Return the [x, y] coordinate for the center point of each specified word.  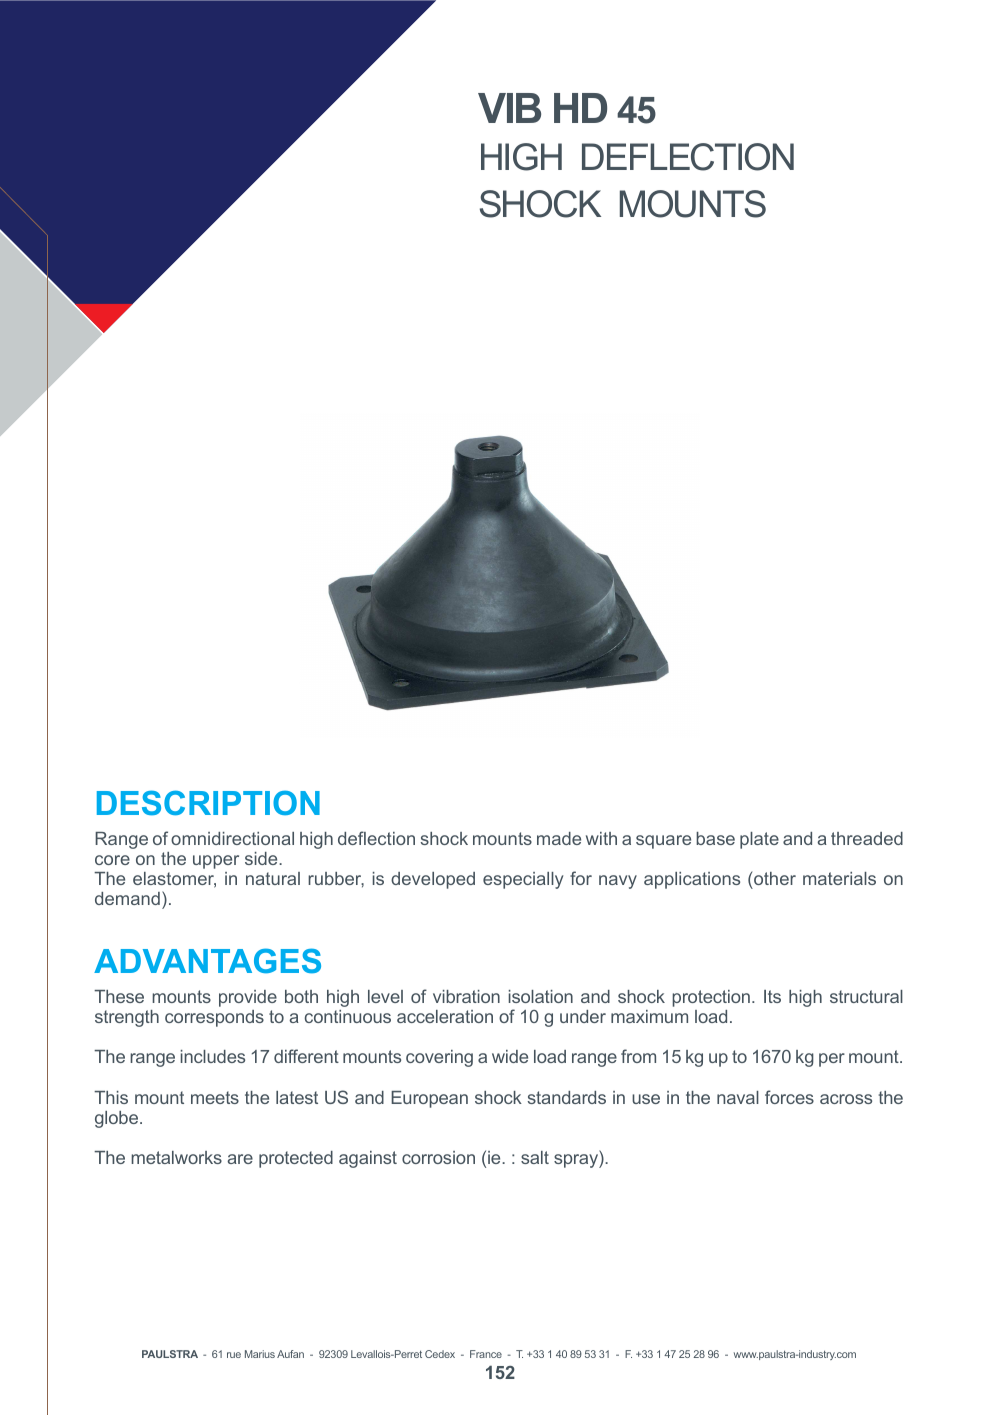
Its [772, 996]
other [775, 878]
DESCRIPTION [208, 803]
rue [234, 1355]
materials [839, 878]
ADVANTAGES [207, 961]
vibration [466, 996]
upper [216, 862]
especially [523, 880]
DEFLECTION [688, 157]
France [486, 1354]
